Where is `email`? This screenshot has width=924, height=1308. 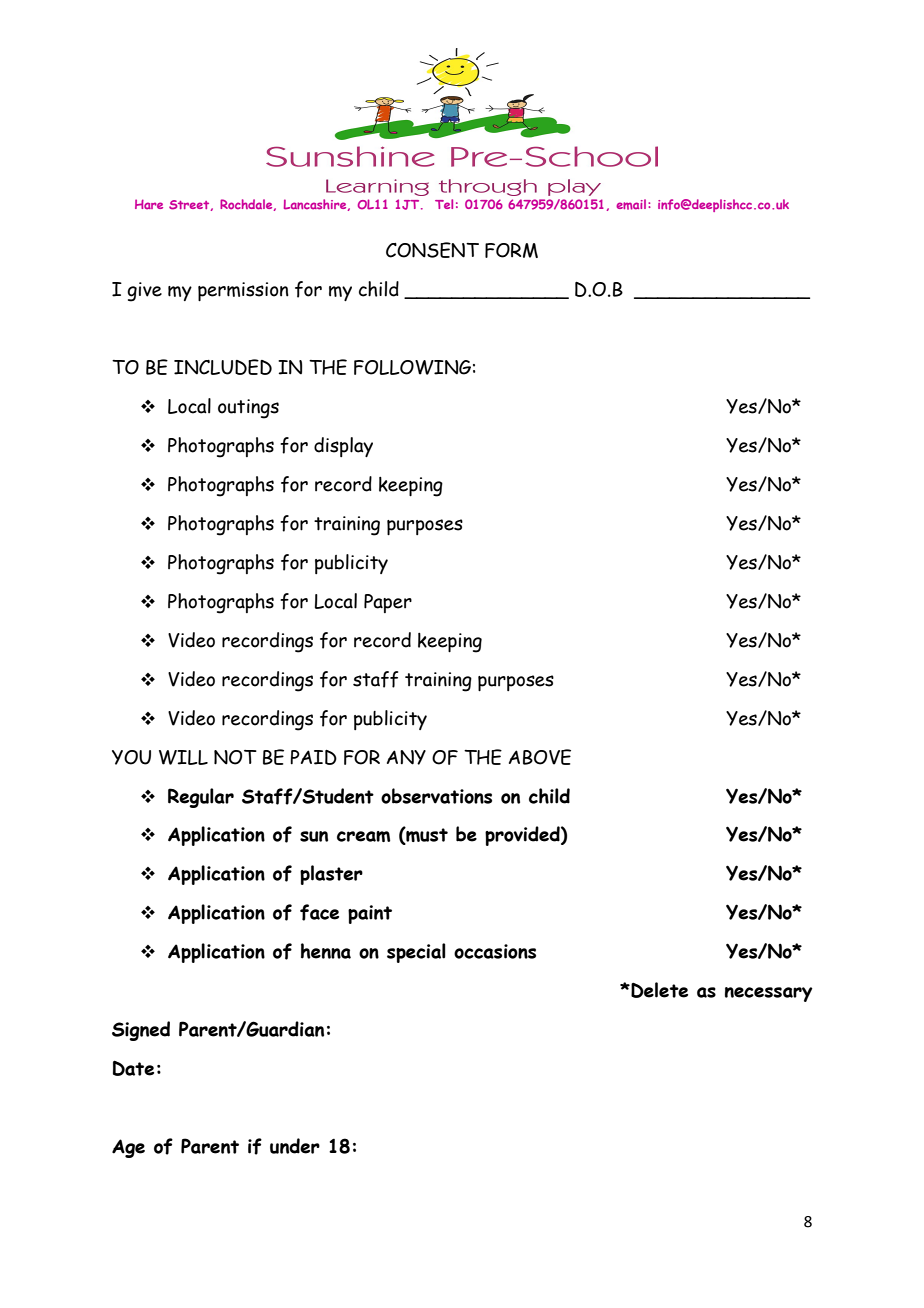 email is located at coordinates (631, 204).
